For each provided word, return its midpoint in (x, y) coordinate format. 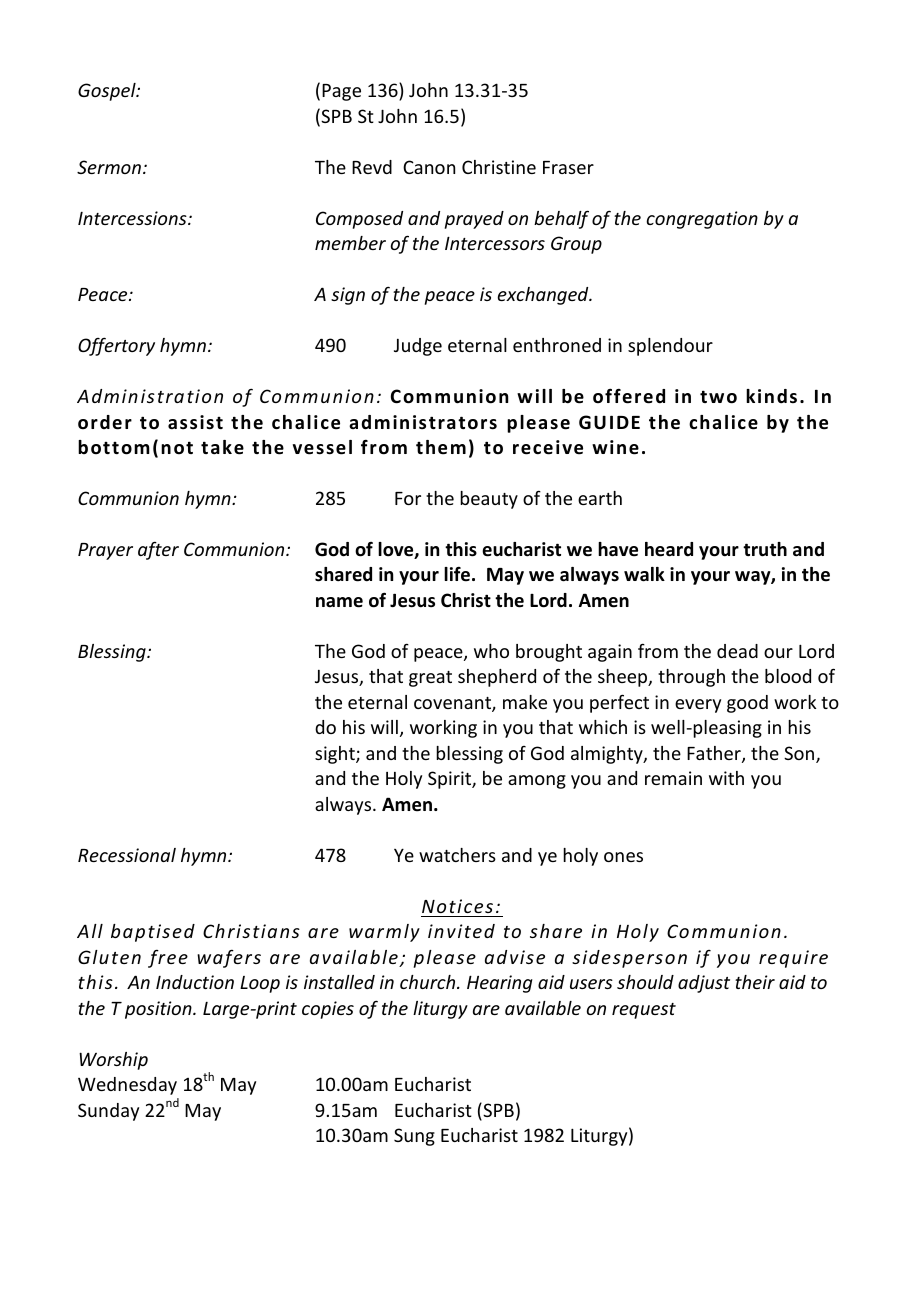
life (458, 574)
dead (737, 651)
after (158, 550)
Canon (429, 167)
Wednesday (127, 1086)
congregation (702, 220)
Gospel (108, 92)
